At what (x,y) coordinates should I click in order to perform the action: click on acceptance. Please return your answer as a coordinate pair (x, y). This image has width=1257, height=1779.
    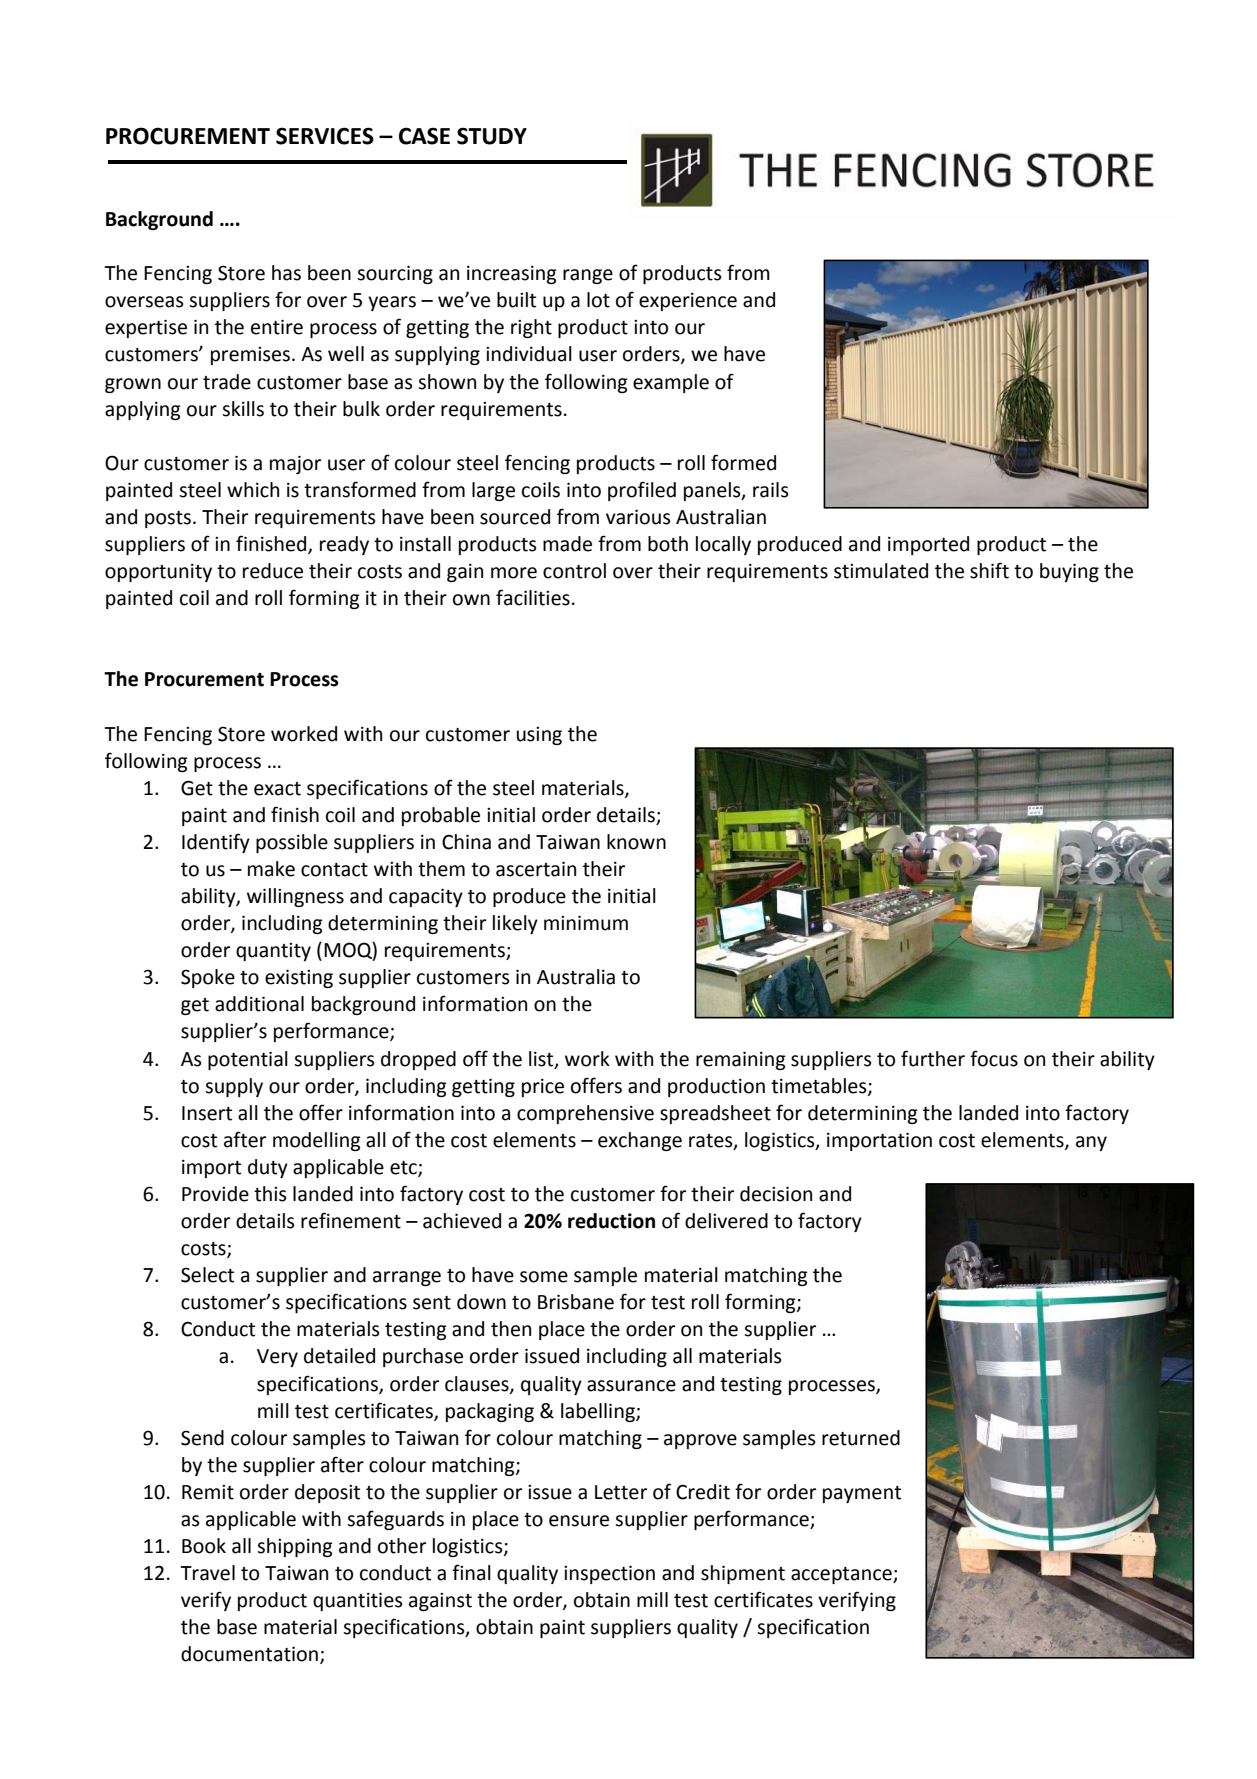
    Looking at the image, I should click on (842, 1575).
